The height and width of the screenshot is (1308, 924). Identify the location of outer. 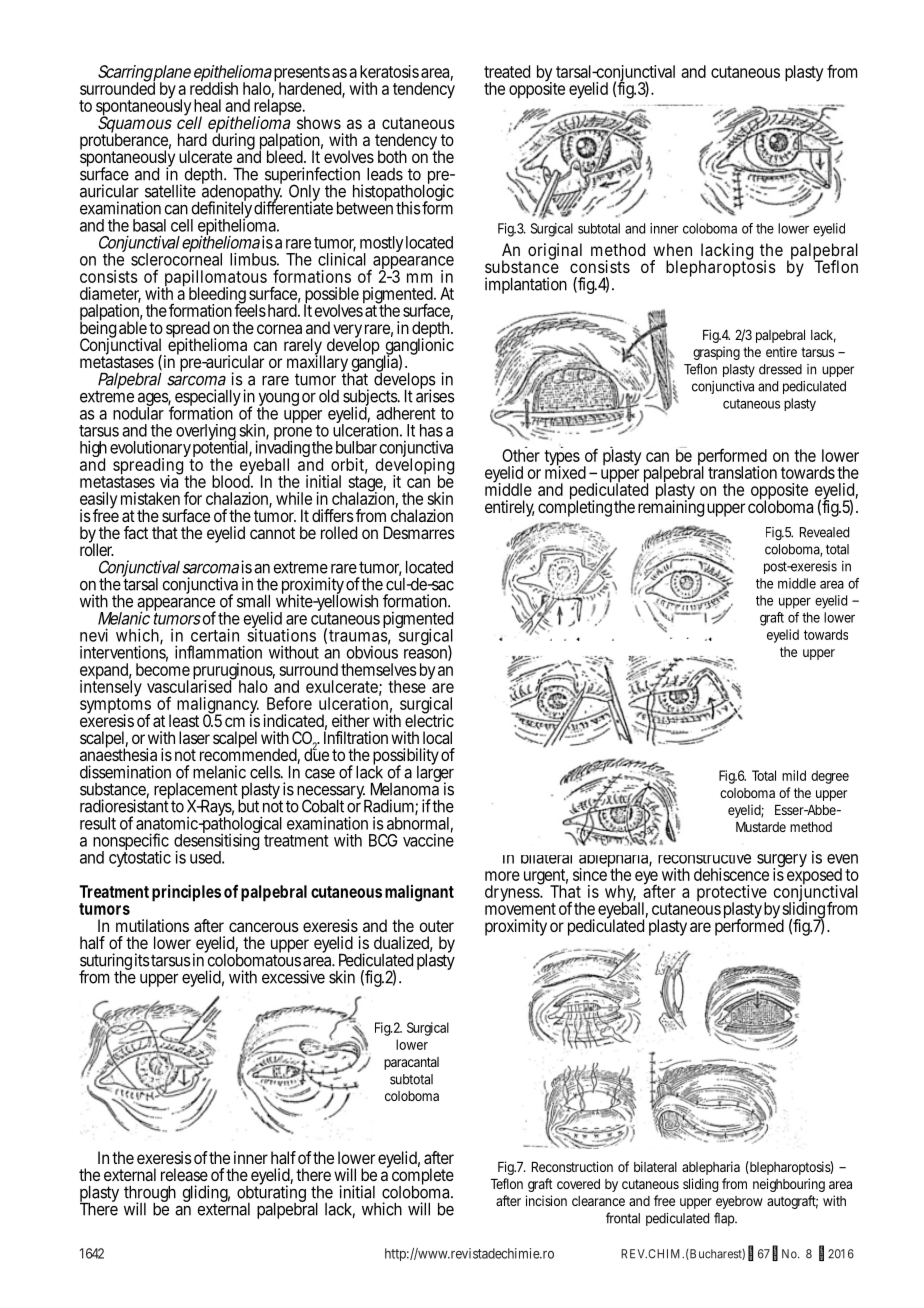
(437, 926).
